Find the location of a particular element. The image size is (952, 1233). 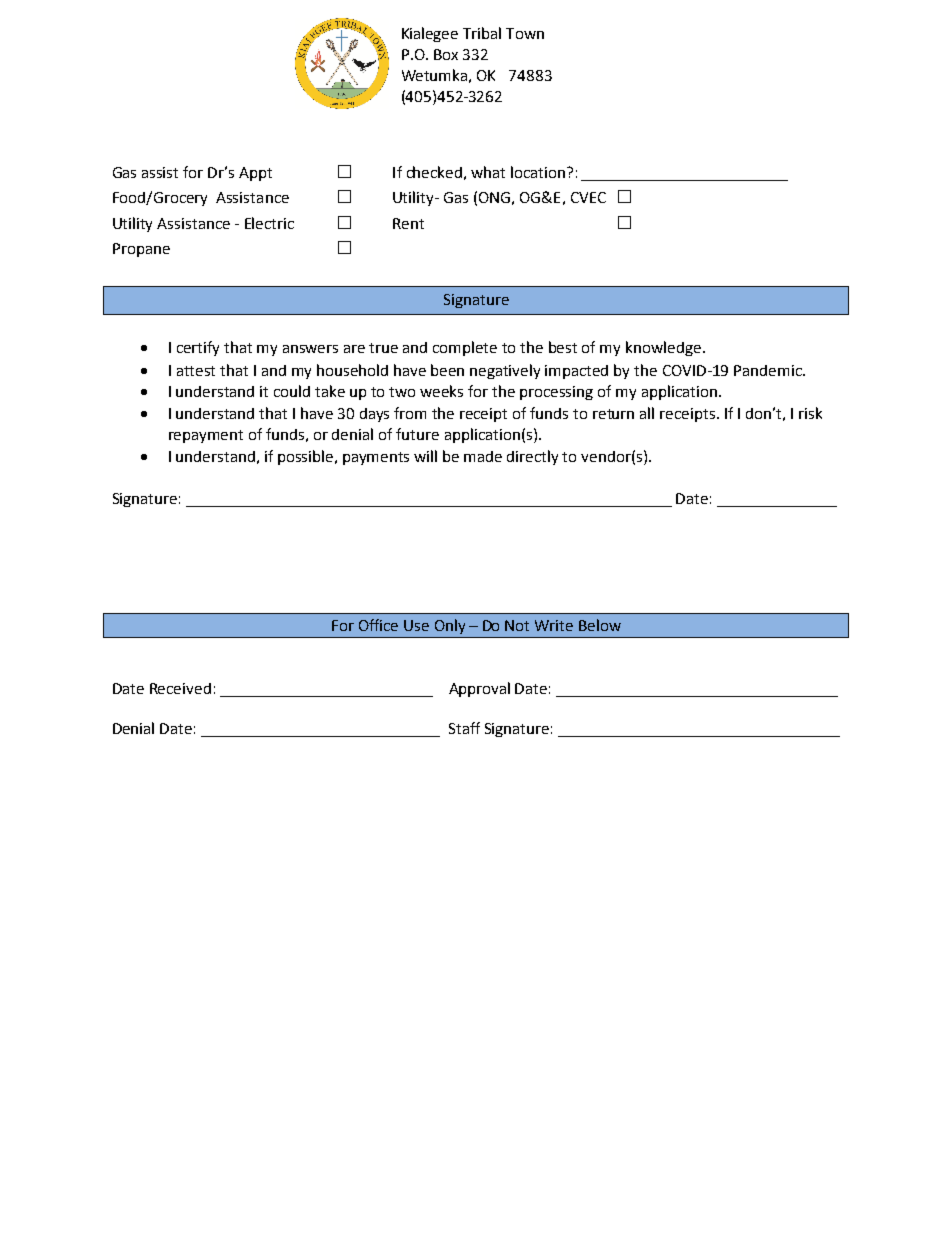

Rent is located at coordinates (408, 223).
